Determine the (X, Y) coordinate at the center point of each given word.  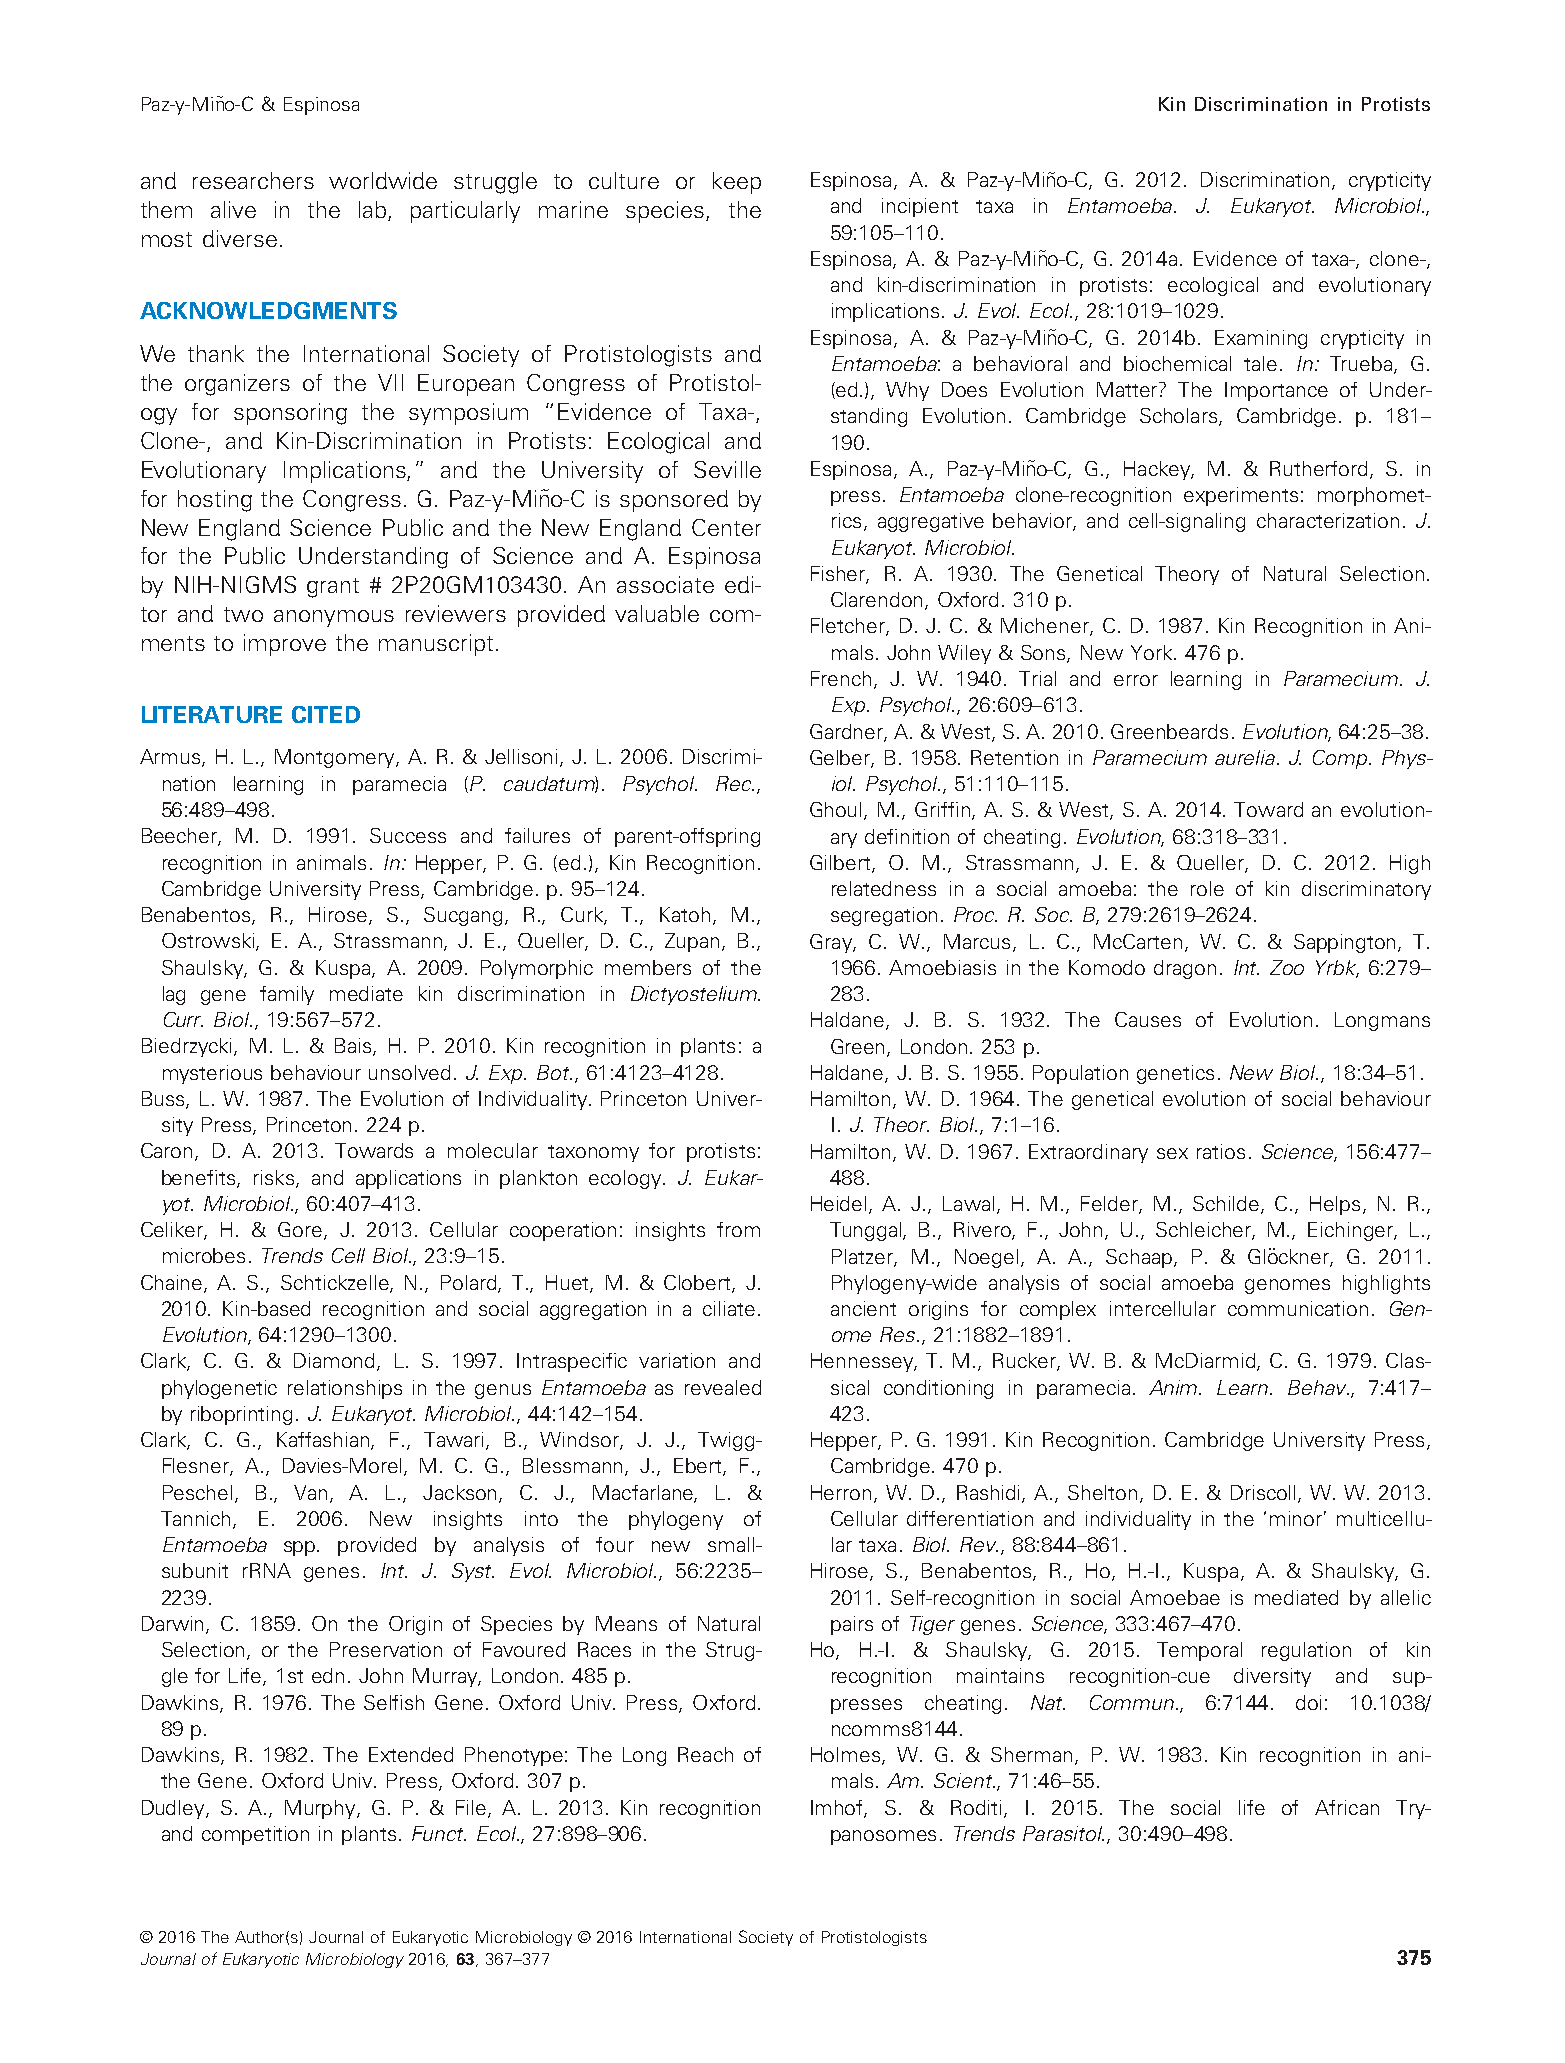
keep (737, 183)
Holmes (845, 1754)
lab (374, 211)
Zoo (1287, 967)
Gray (832, 943)
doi (1308, 1702)
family (287, 995)
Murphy (321, 1809)
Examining (1261, 339)
